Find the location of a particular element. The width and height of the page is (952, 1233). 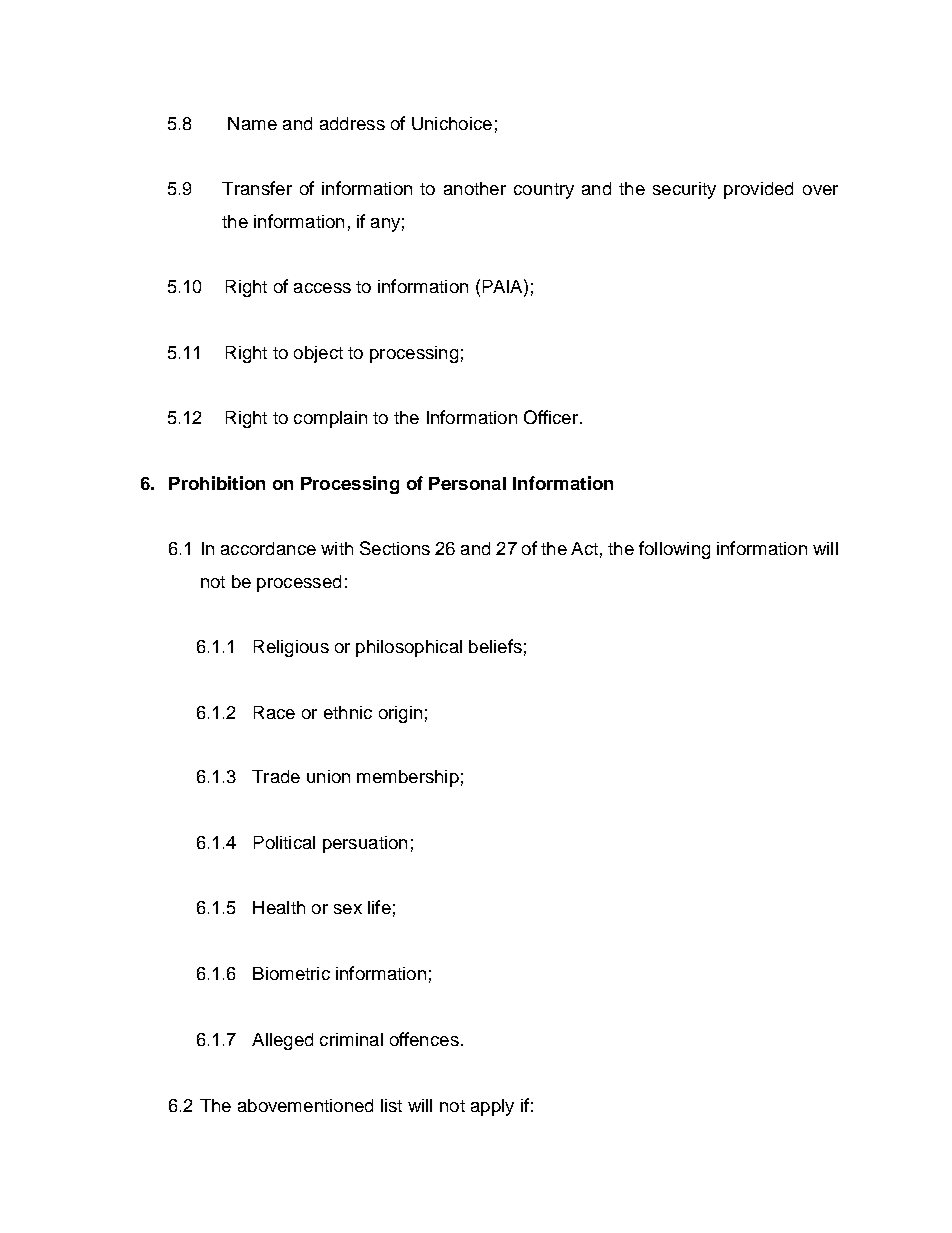

processed is located at coordinates (299, 583).
